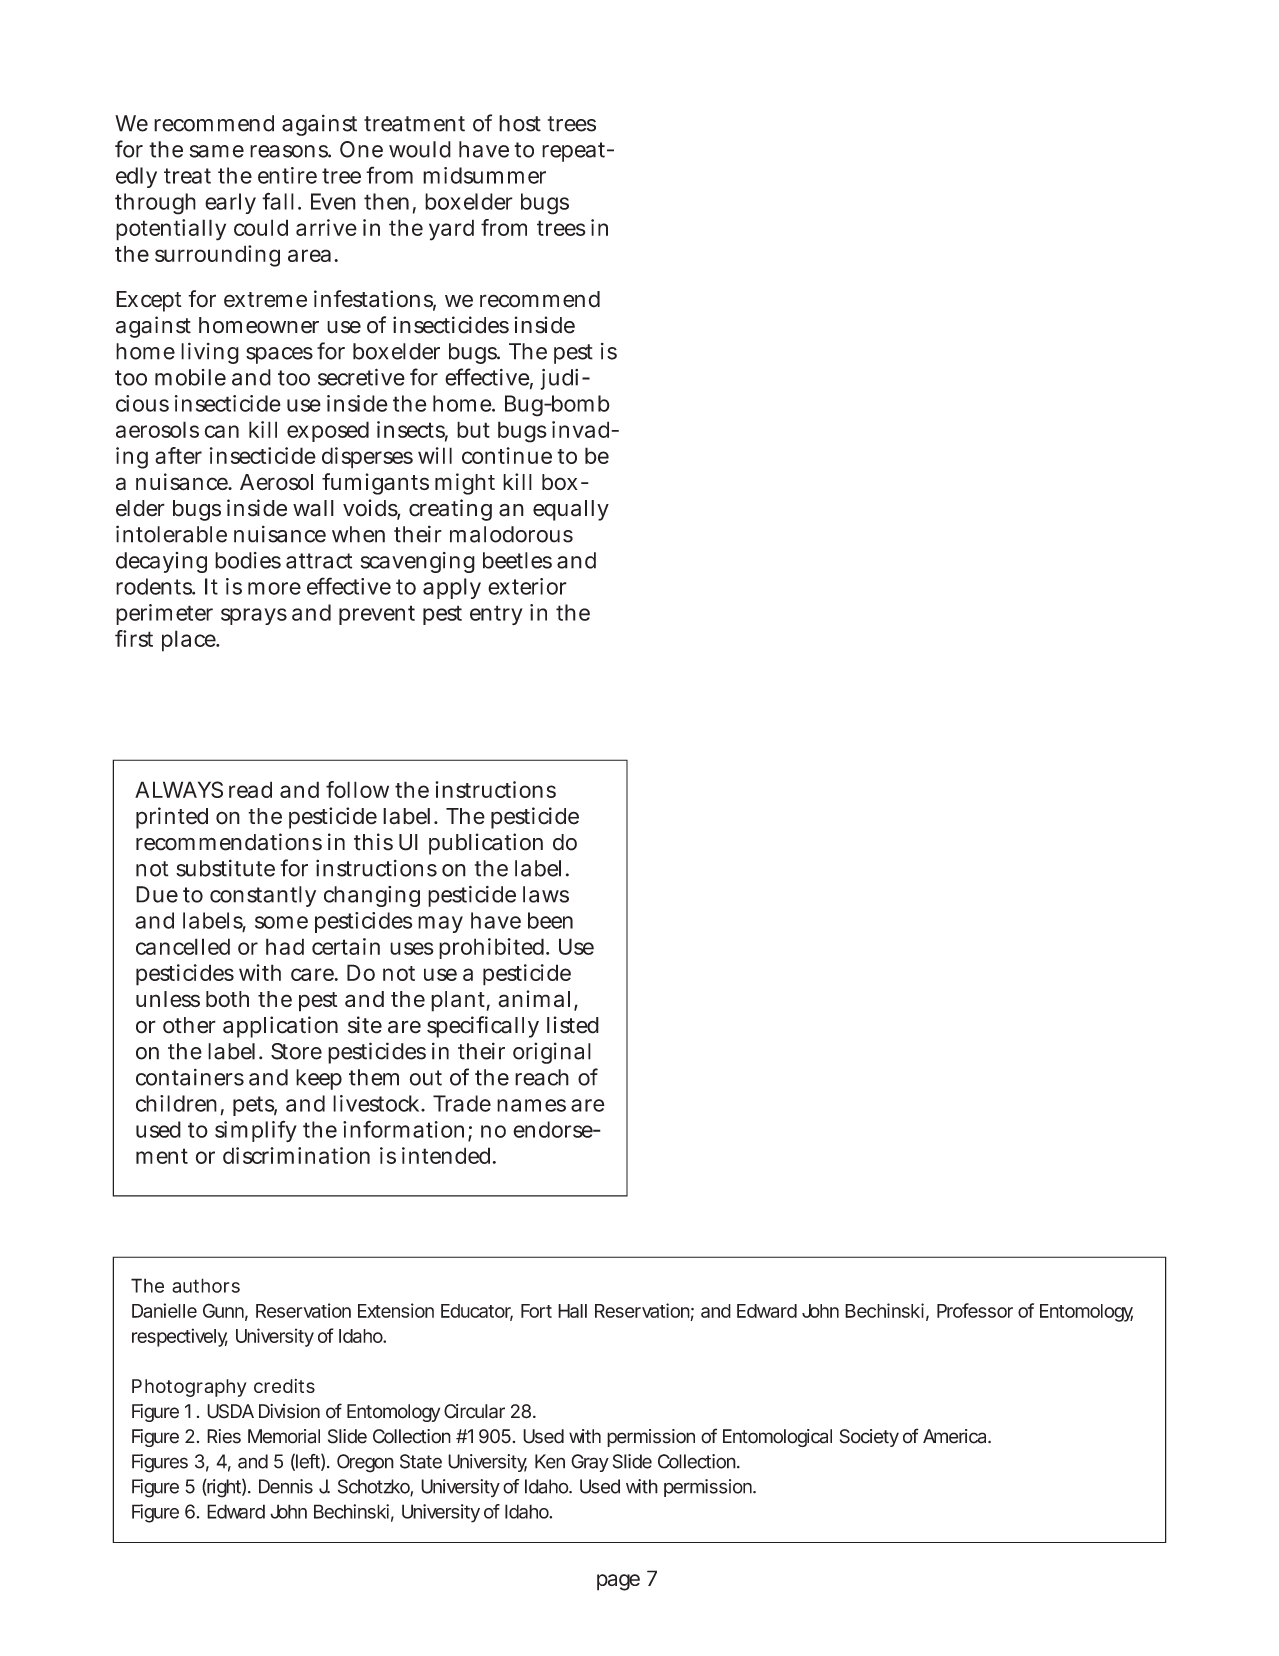 This document has width=1279, height=1656. What do you see at coordinates (542, 1077) in the document?
I see `reach` at bounding box center [542, 1077].
